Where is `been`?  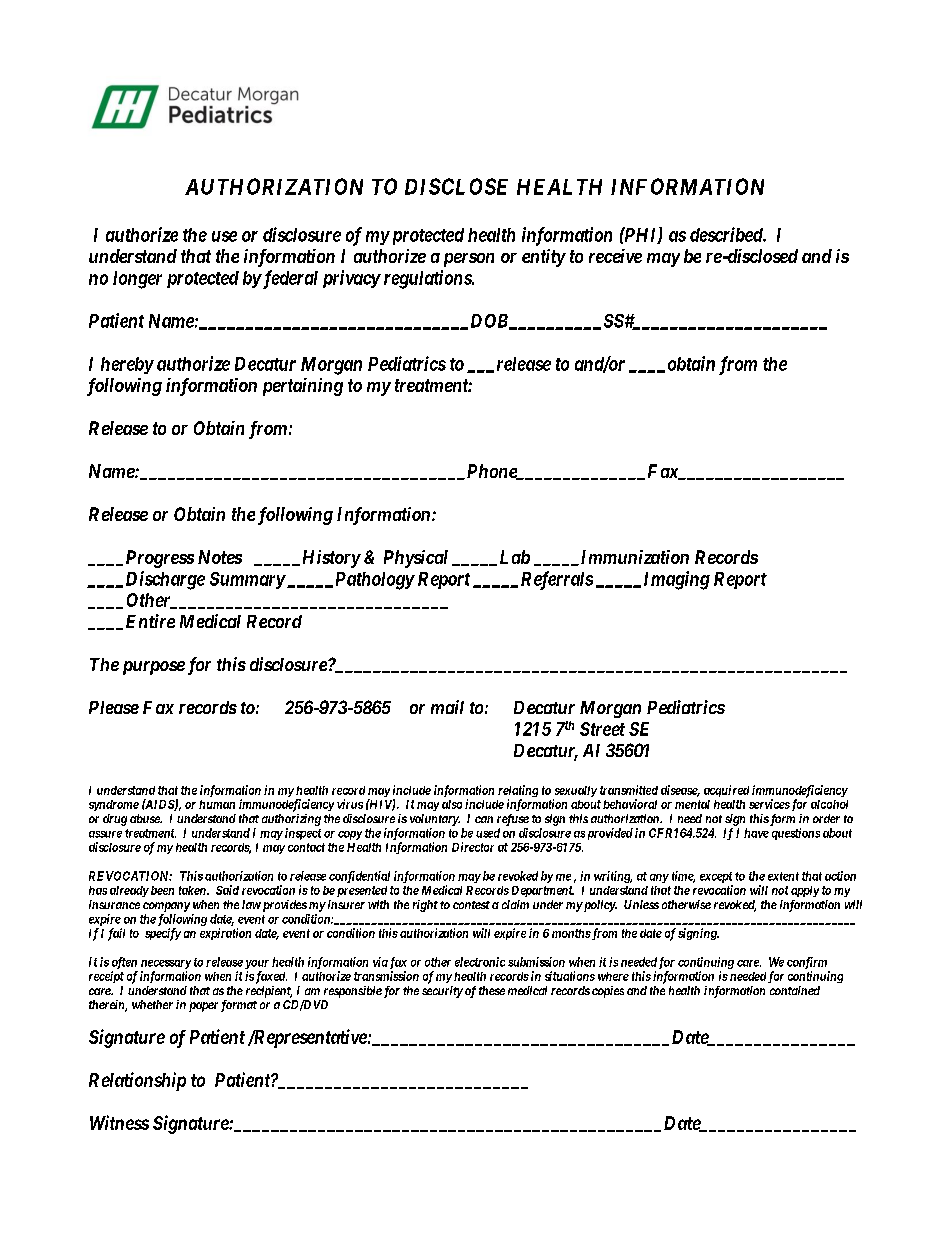
been is located at coordinates (161, 890).
